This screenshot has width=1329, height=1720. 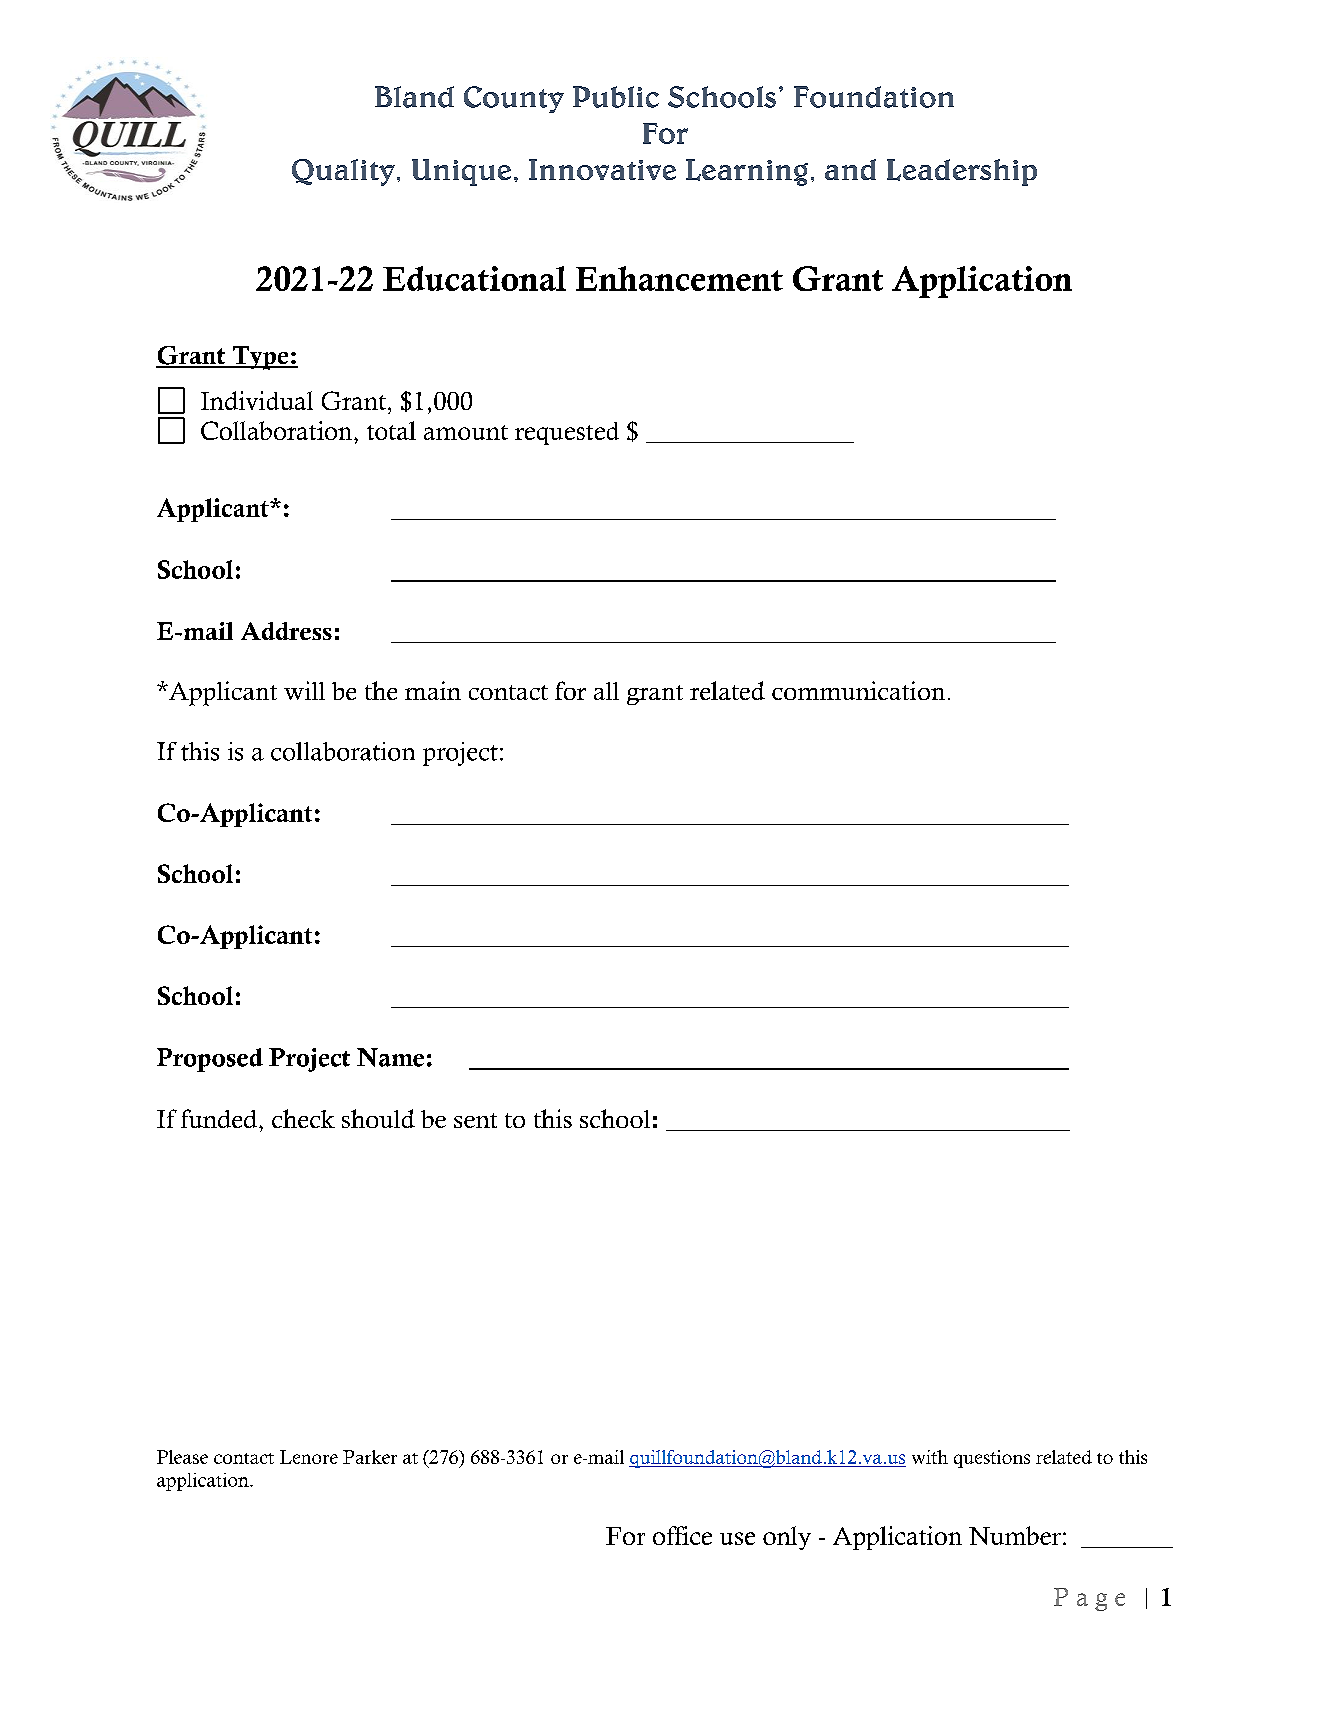 What do you see at coordinates (343, 172) in the screenshot?
I see `Quality` at bounding box center [343, 172].
